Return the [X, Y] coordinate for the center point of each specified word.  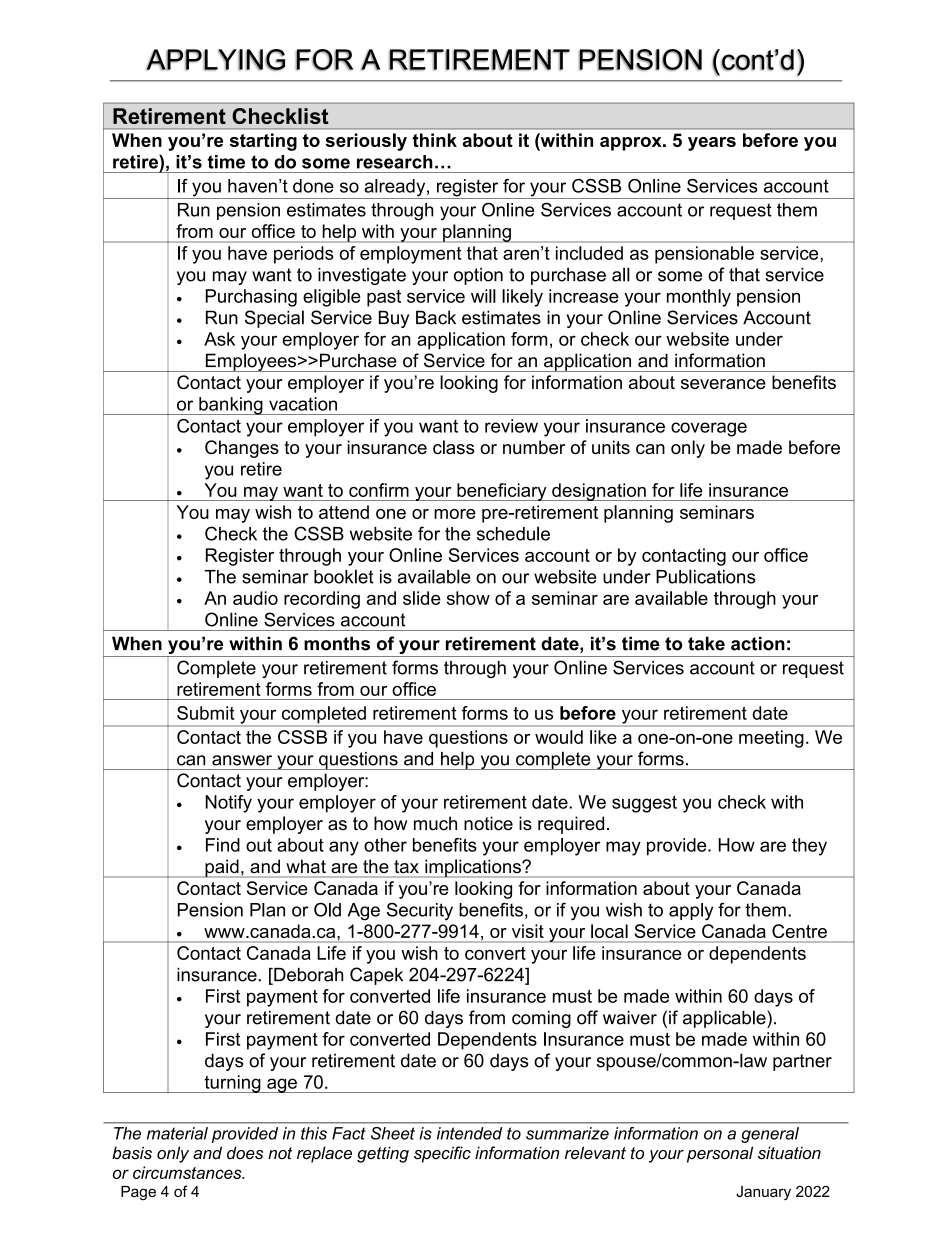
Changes [242, 449]
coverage [709, 429]
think [434, 140]
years [712, 144]
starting [263, 142]
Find [223, 845]
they [809, 847]
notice [488, 823]
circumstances [188, 1172]
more [455, 514]
